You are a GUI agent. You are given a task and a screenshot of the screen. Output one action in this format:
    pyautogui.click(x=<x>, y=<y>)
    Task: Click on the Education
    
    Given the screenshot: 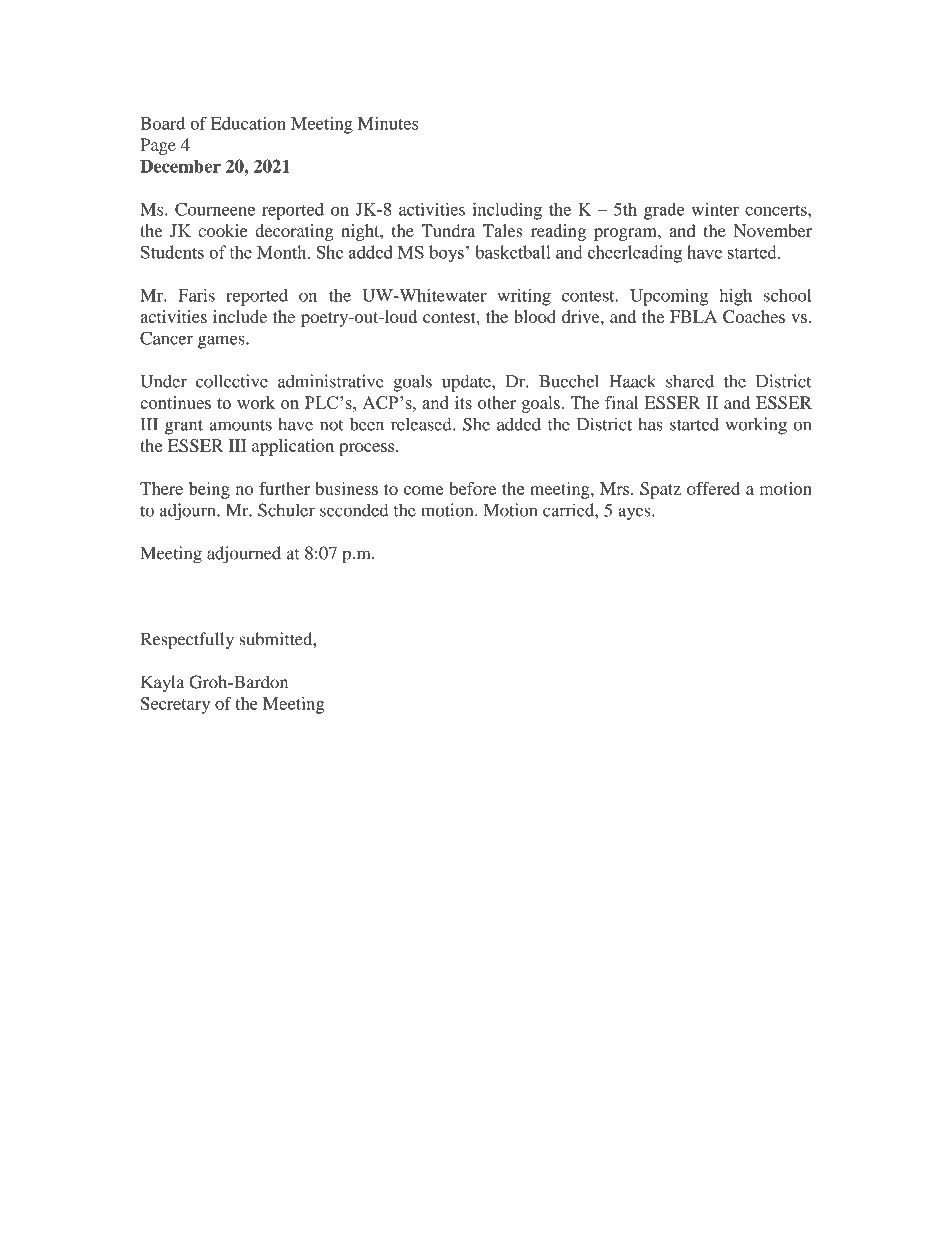 What is the action you would take?
    pyautogui.click(x=248, y=123)
